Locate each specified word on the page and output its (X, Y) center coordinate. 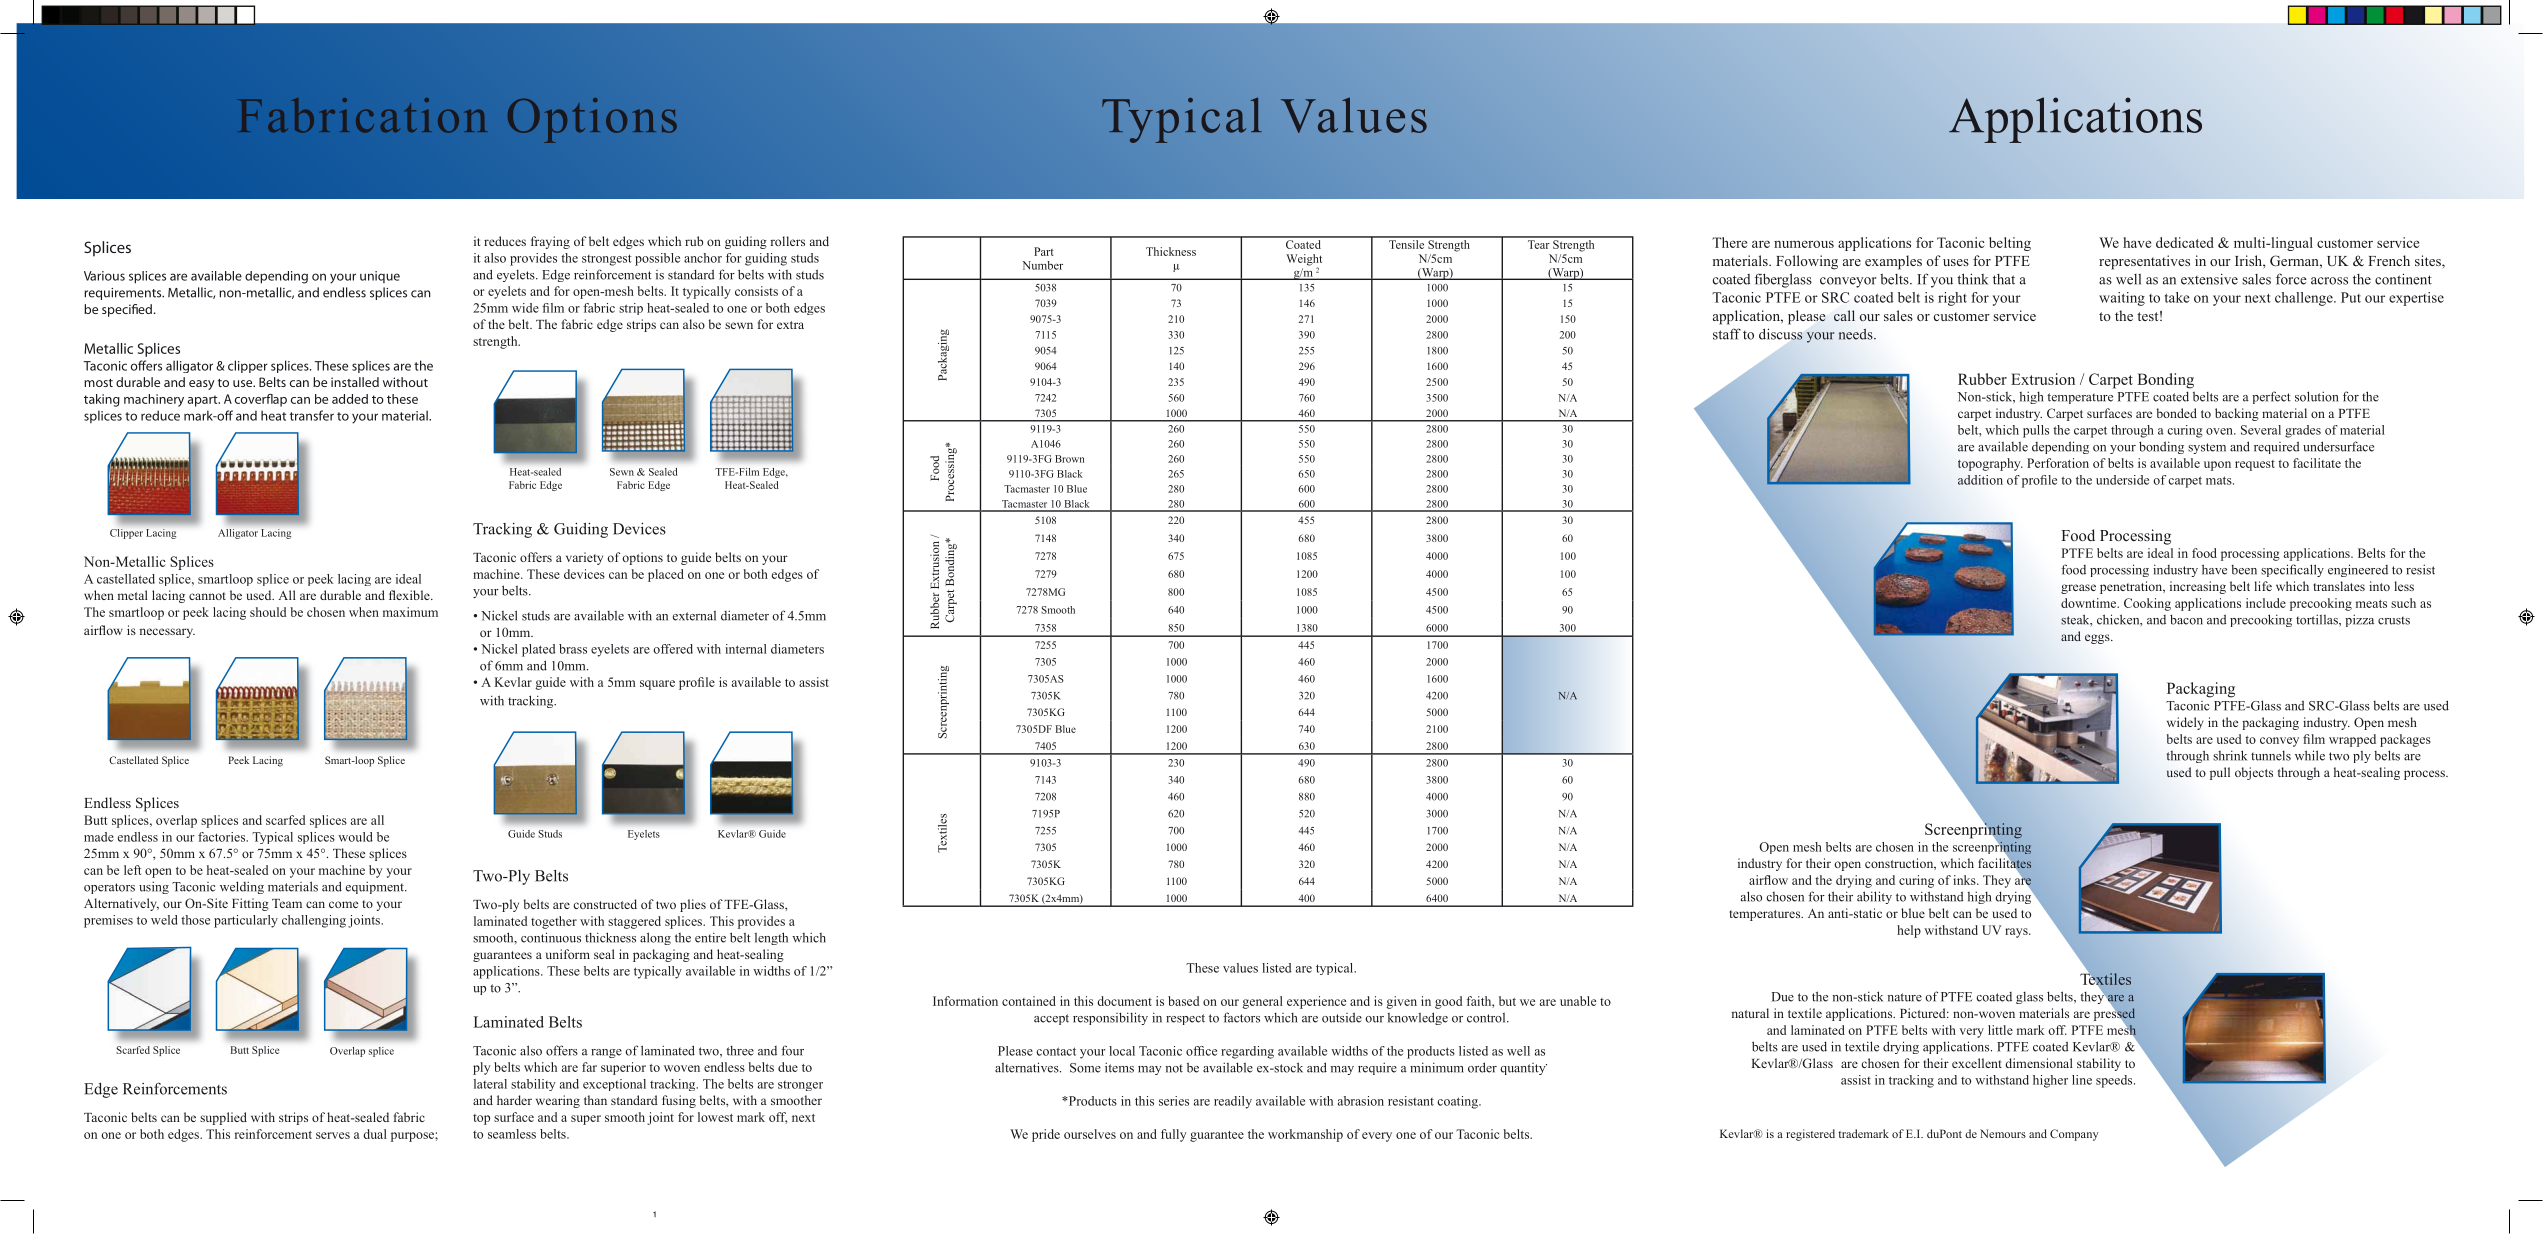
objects (2254, 773)
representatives (2144, 262)
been (2244, 570)
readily (1233, 1102)
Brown (1070, 459)
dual (375, 1134)
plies (693, 905)
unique (380, 277)
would (355, 837)
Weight (1304, 261)
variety (584, 558)
